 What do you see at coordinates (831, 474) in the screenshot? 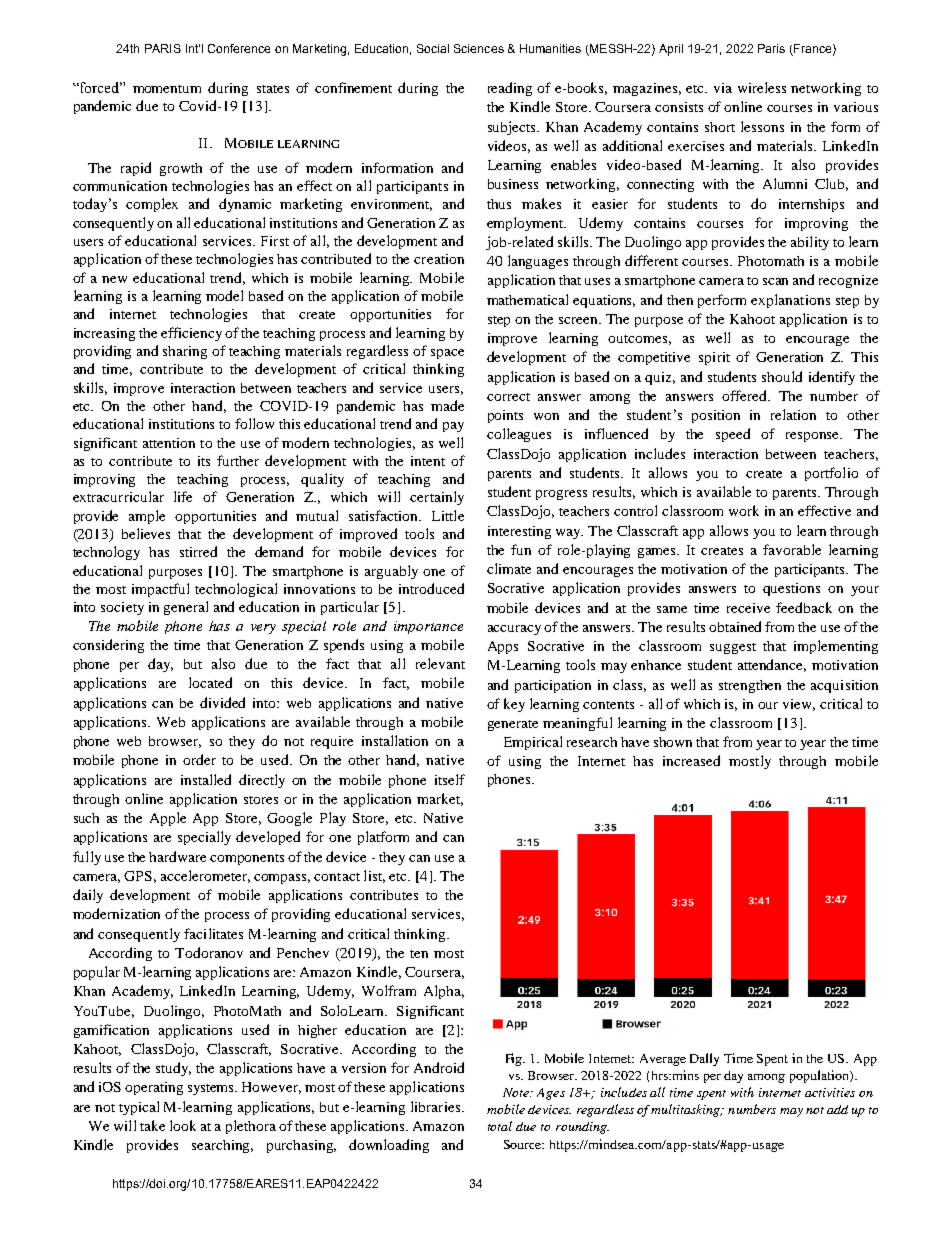
I see `portfolio` at bounding box center [831, 474].
